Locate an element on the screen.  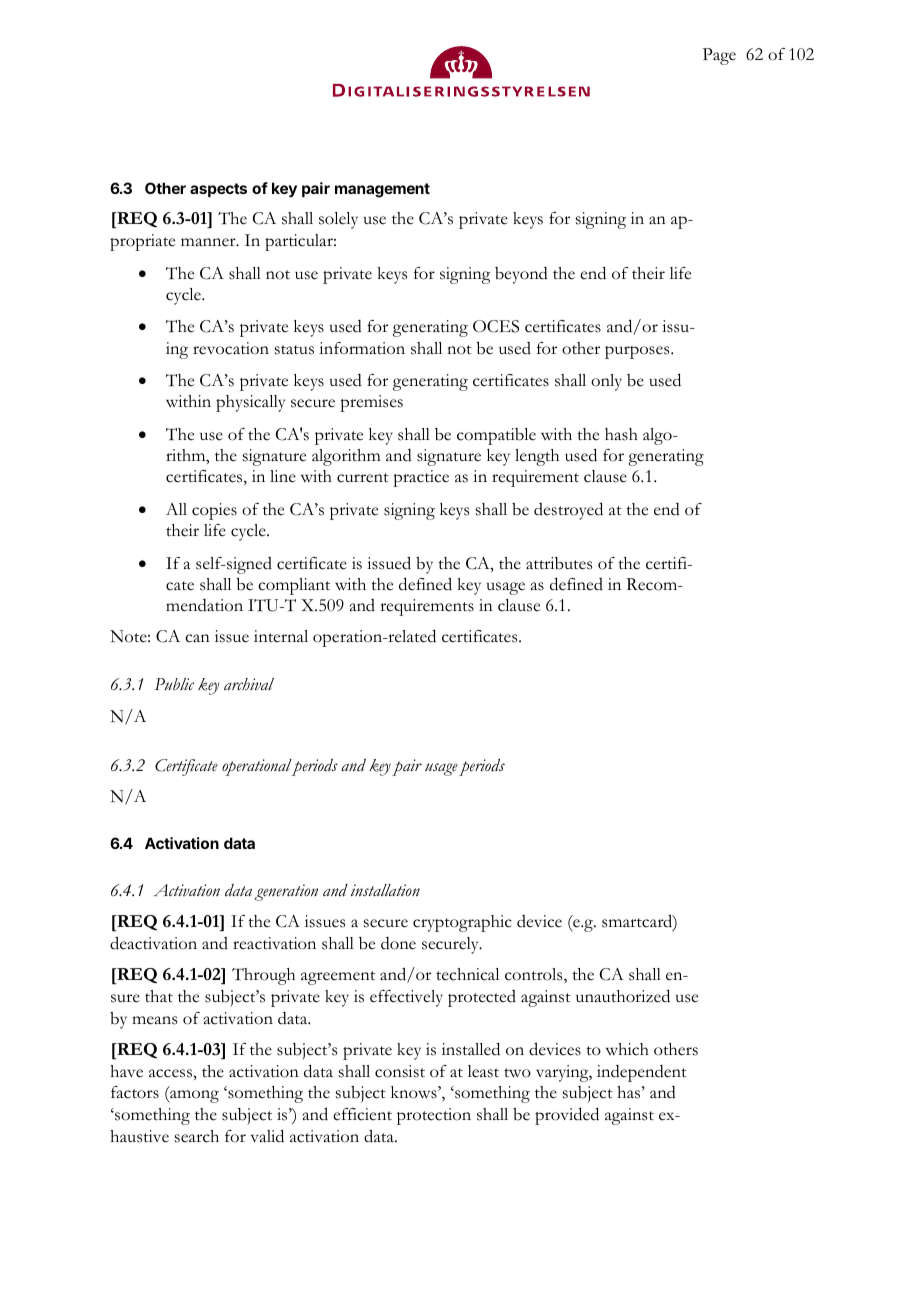
attributes is located at coordinates (559, 563).
